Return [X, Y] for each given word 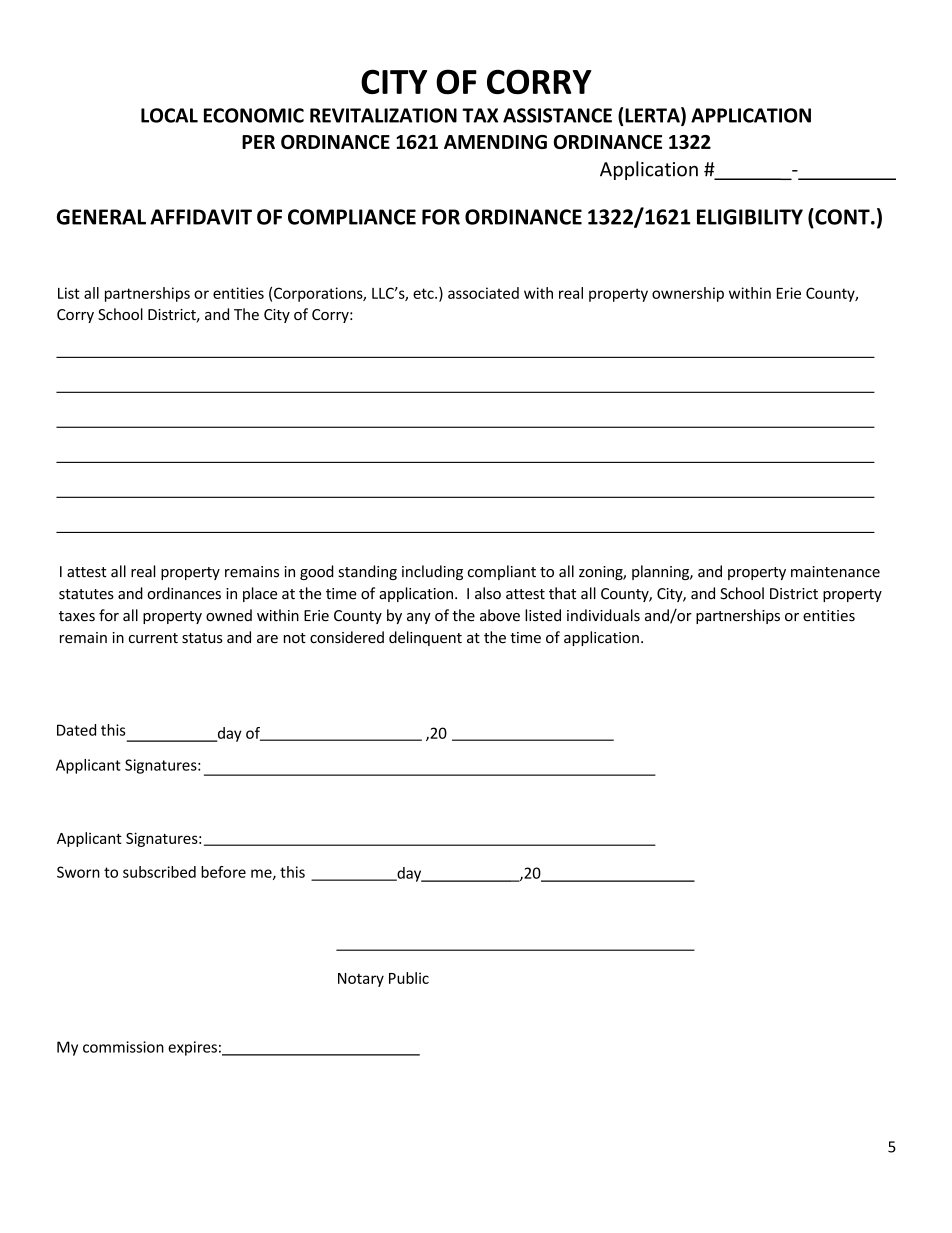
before [223, 872]
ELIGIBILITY [750, 217]
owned [229, 615]
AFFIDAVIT [201, 217]
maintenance [835, 572]
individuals [603, 615]
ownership [688, 294]
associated [483, 293]
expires [192, 1048]
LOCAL [169, 115]
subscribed [159, 872]
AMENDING [495, 142]
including [432, 572]
